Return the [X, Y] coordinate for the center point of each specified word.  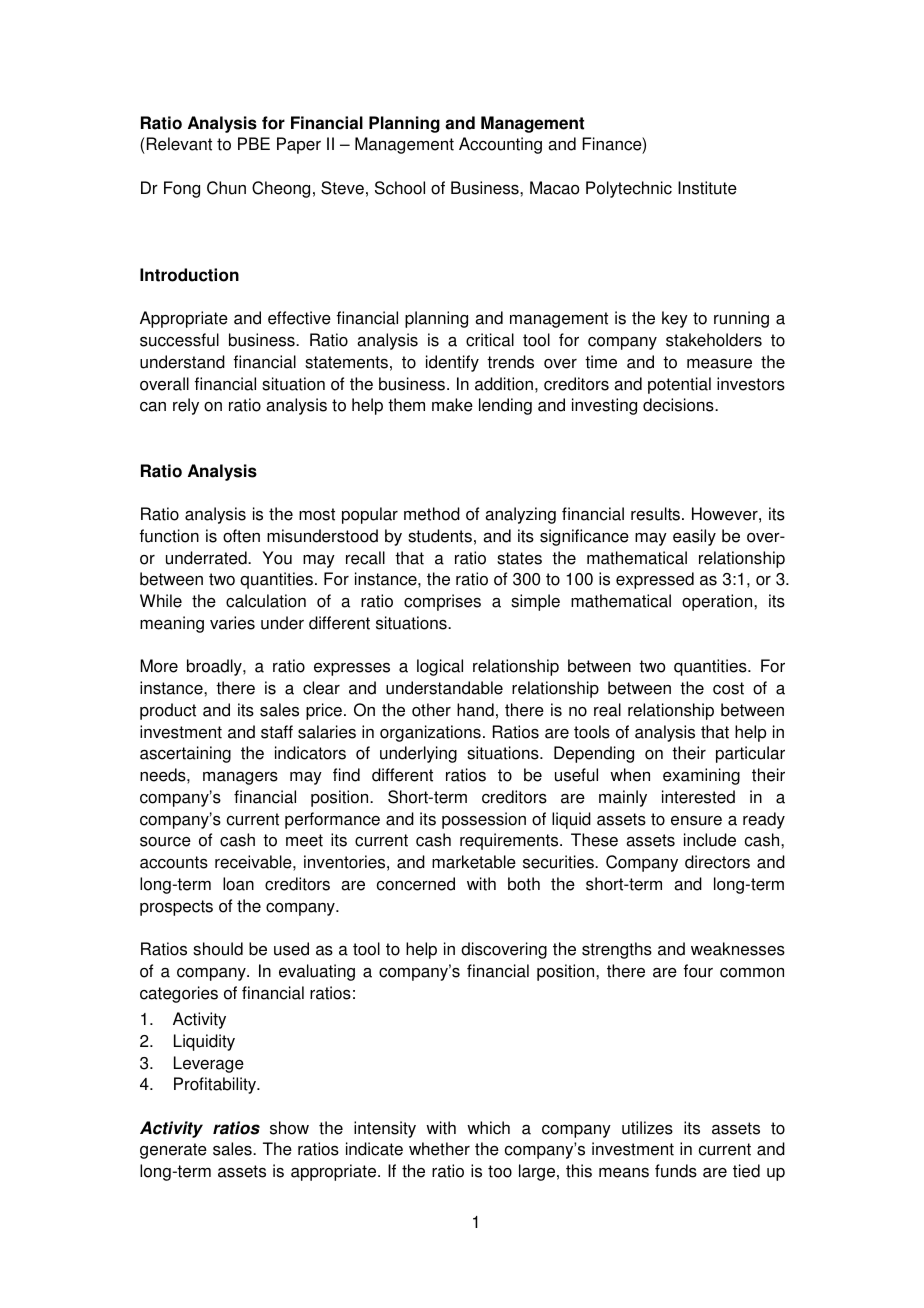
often [241, 536]
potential [679, 385]
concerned [416, 884]
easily [694, 537]
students [440, 536]
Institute [707, 188]
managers [240, 778]
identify [452, 363]
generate [173, 1151]
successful [179, 340]
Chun [226, 188]
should [218, 949]
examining [701, 776]
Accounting [500, 145]
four [698, 971]
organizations [430, 733]
